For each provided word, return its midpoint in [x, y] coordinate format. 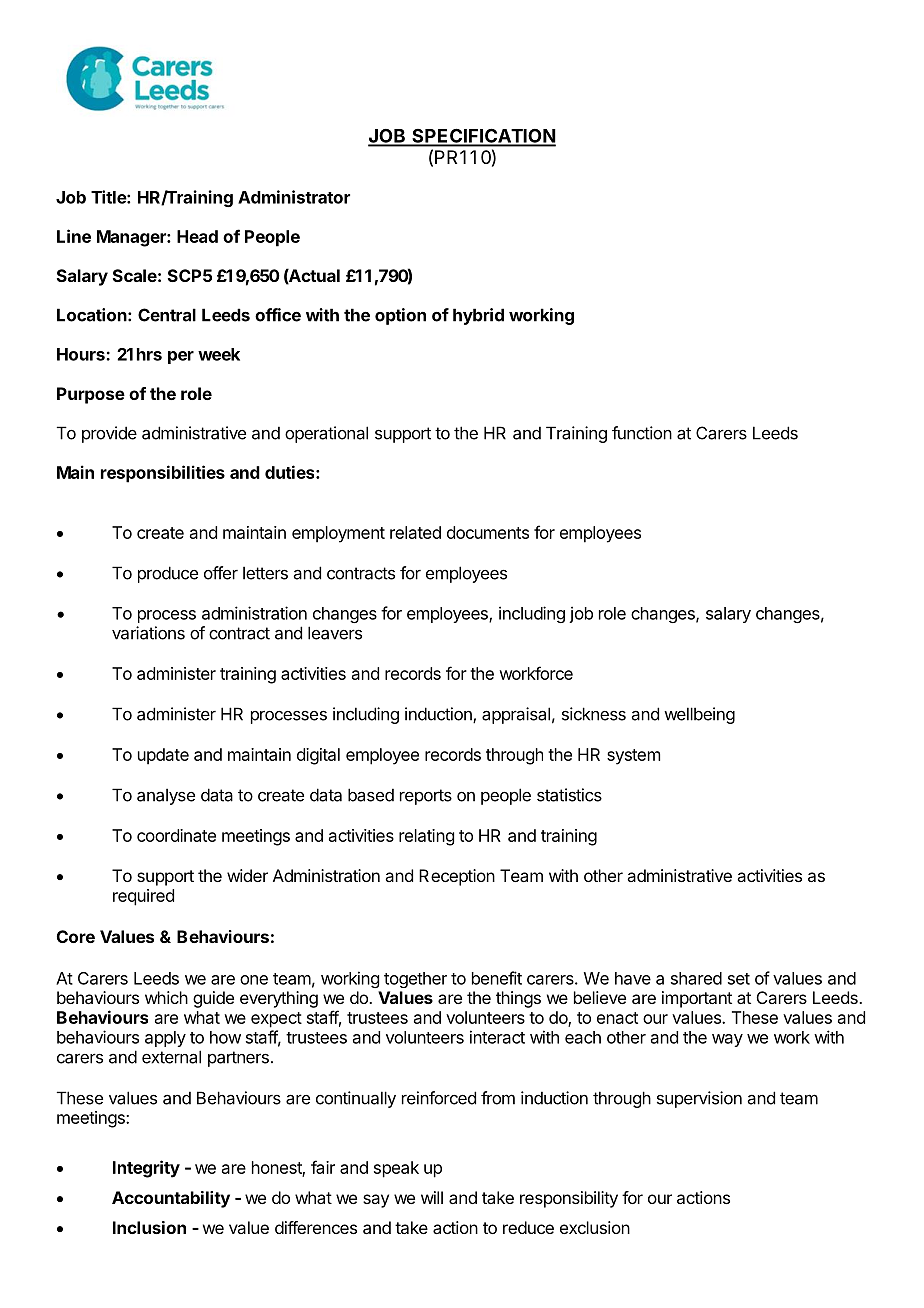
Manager [132, 238]
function [642, 433]
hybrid [478, 316]
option [400, 316]
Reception [457, 877]
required [143, 897]
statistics [569, 795]
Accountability [171, 1199]
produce [168, 574]
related [415, 532]
